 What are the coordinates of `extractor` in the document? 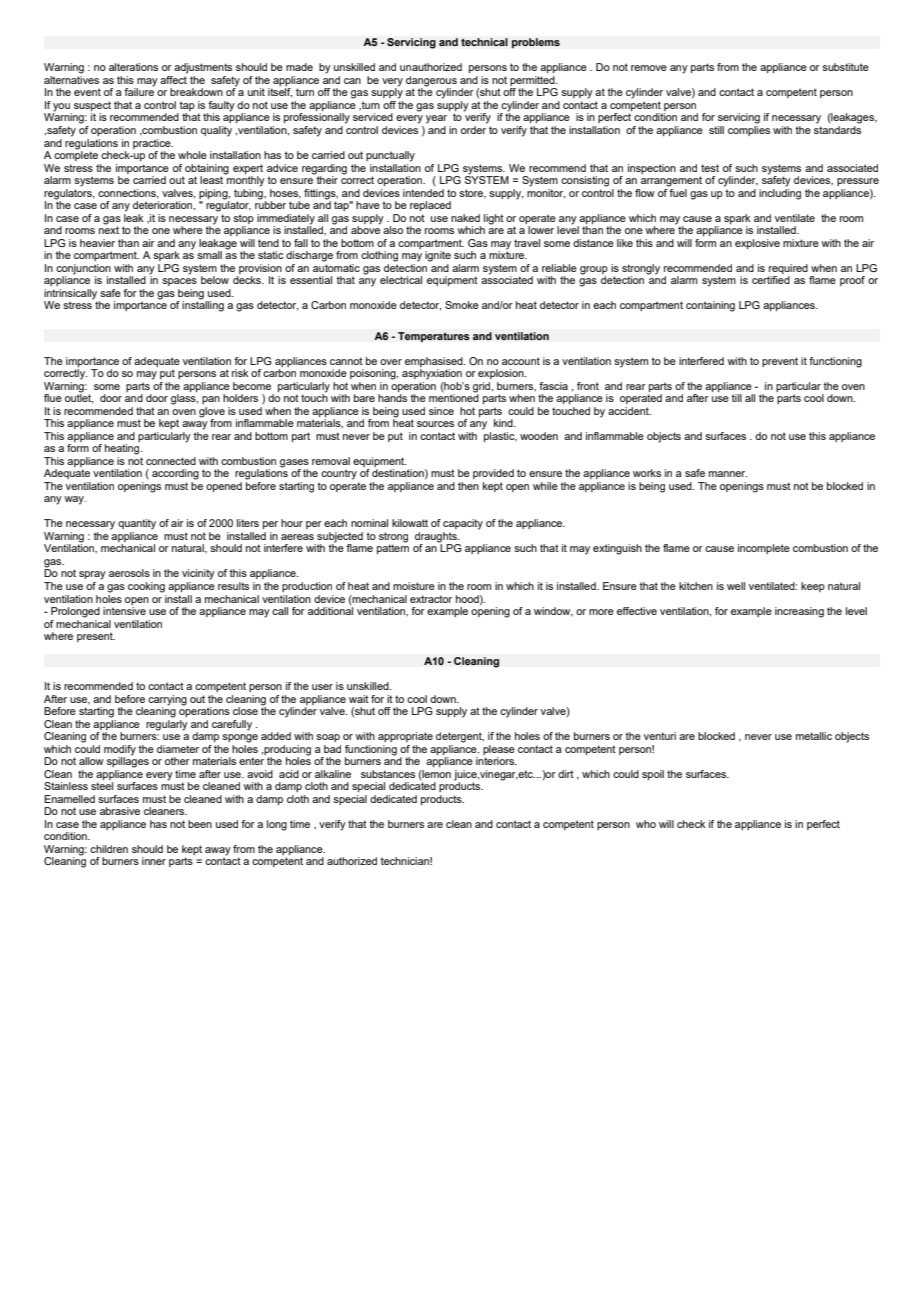 It's located at (431, 599).
